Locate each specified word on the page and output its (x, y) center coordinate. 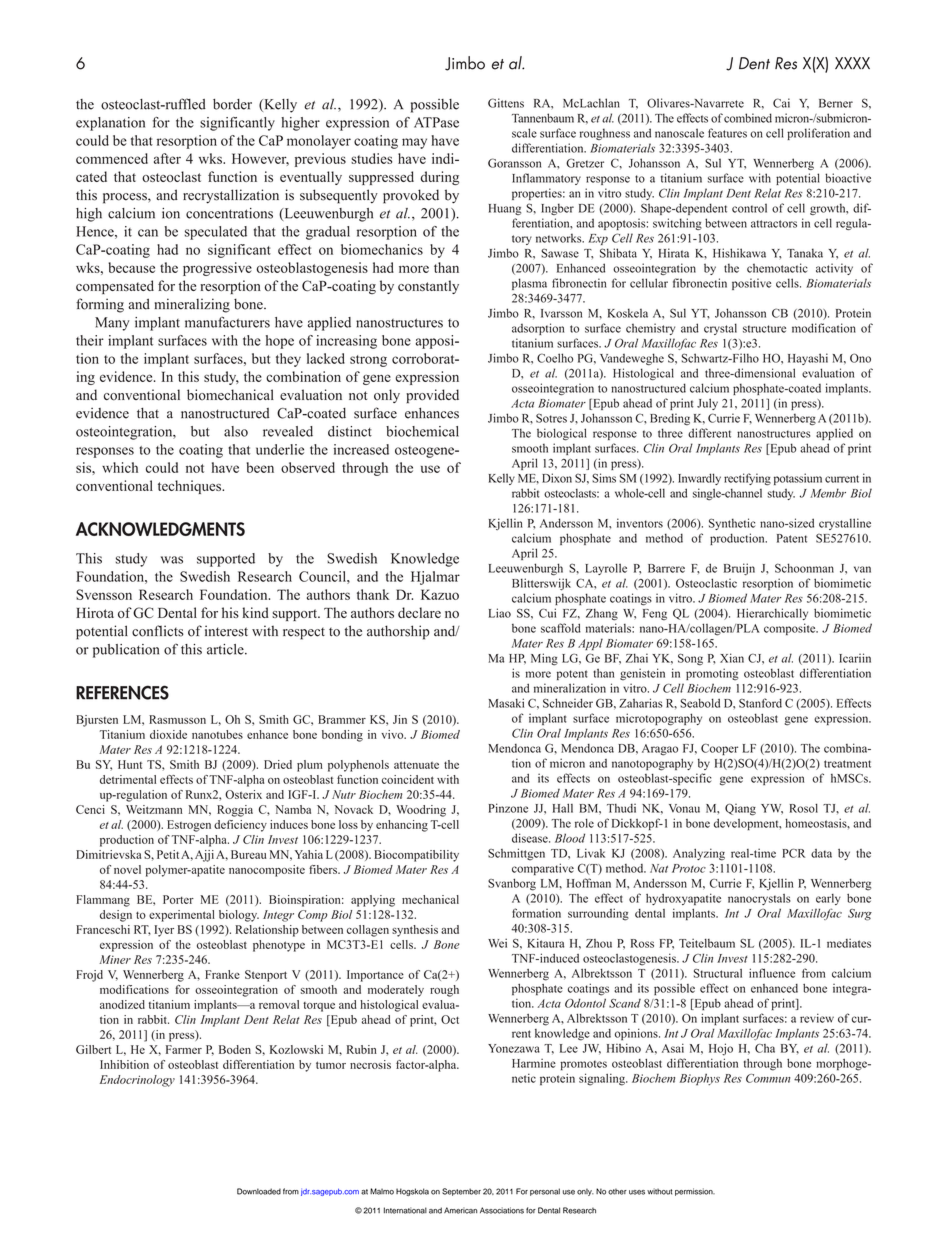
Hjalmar (435, 578)
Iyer (164, 931)
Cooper (719, 749)
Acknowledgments (160, 529)
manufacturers (227, 322)
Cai (781, 103)
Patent (792, 538)
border (232, 104)
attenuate (416, 765)
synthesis (415, 931)
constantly (428, 287)
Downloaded (259, 1191)
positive (751, 284)
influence (772, 973)
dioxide (168, 734)
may (414, 143)
